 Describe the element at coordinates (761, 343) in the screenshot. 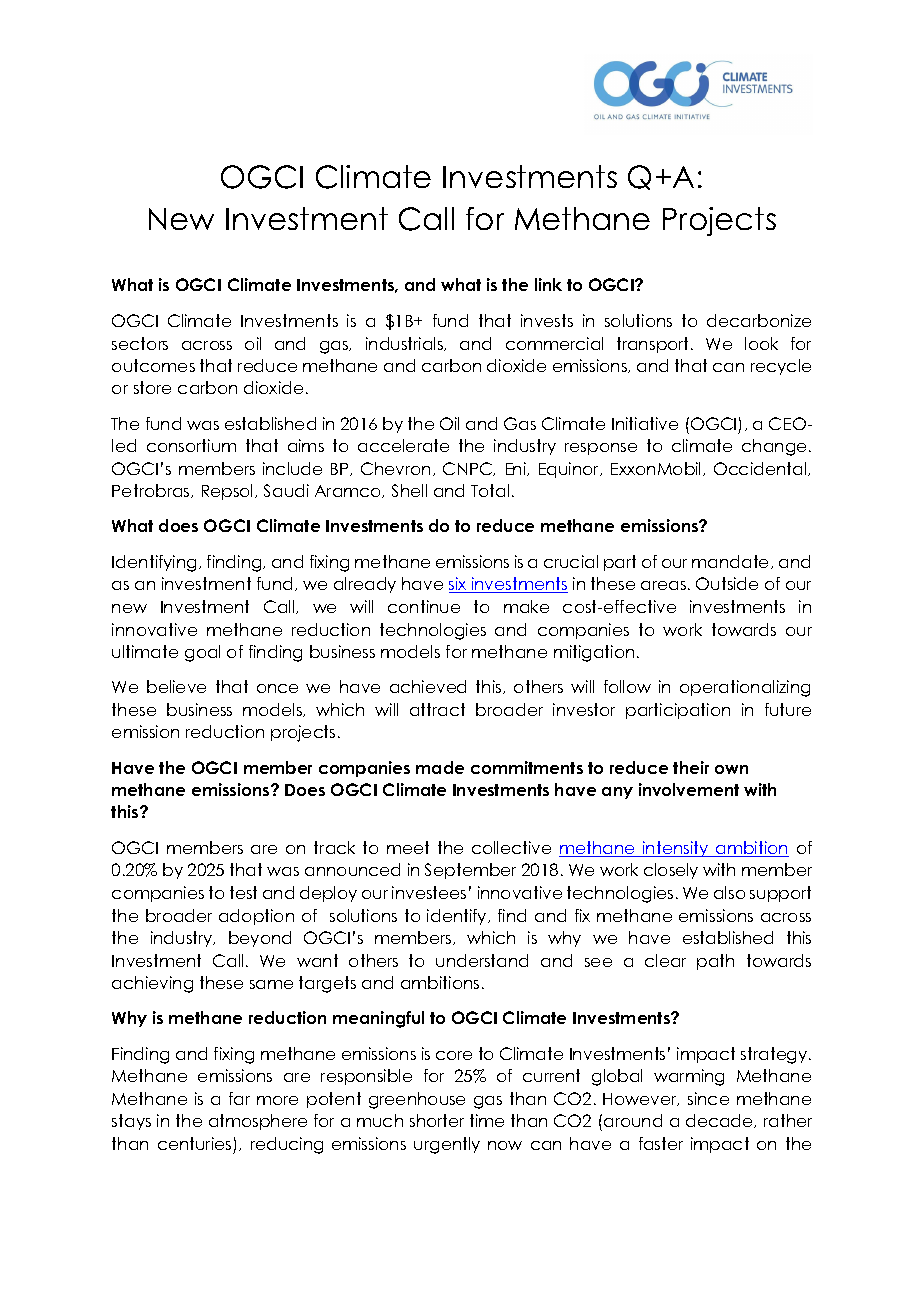

I see `look` at that location.
